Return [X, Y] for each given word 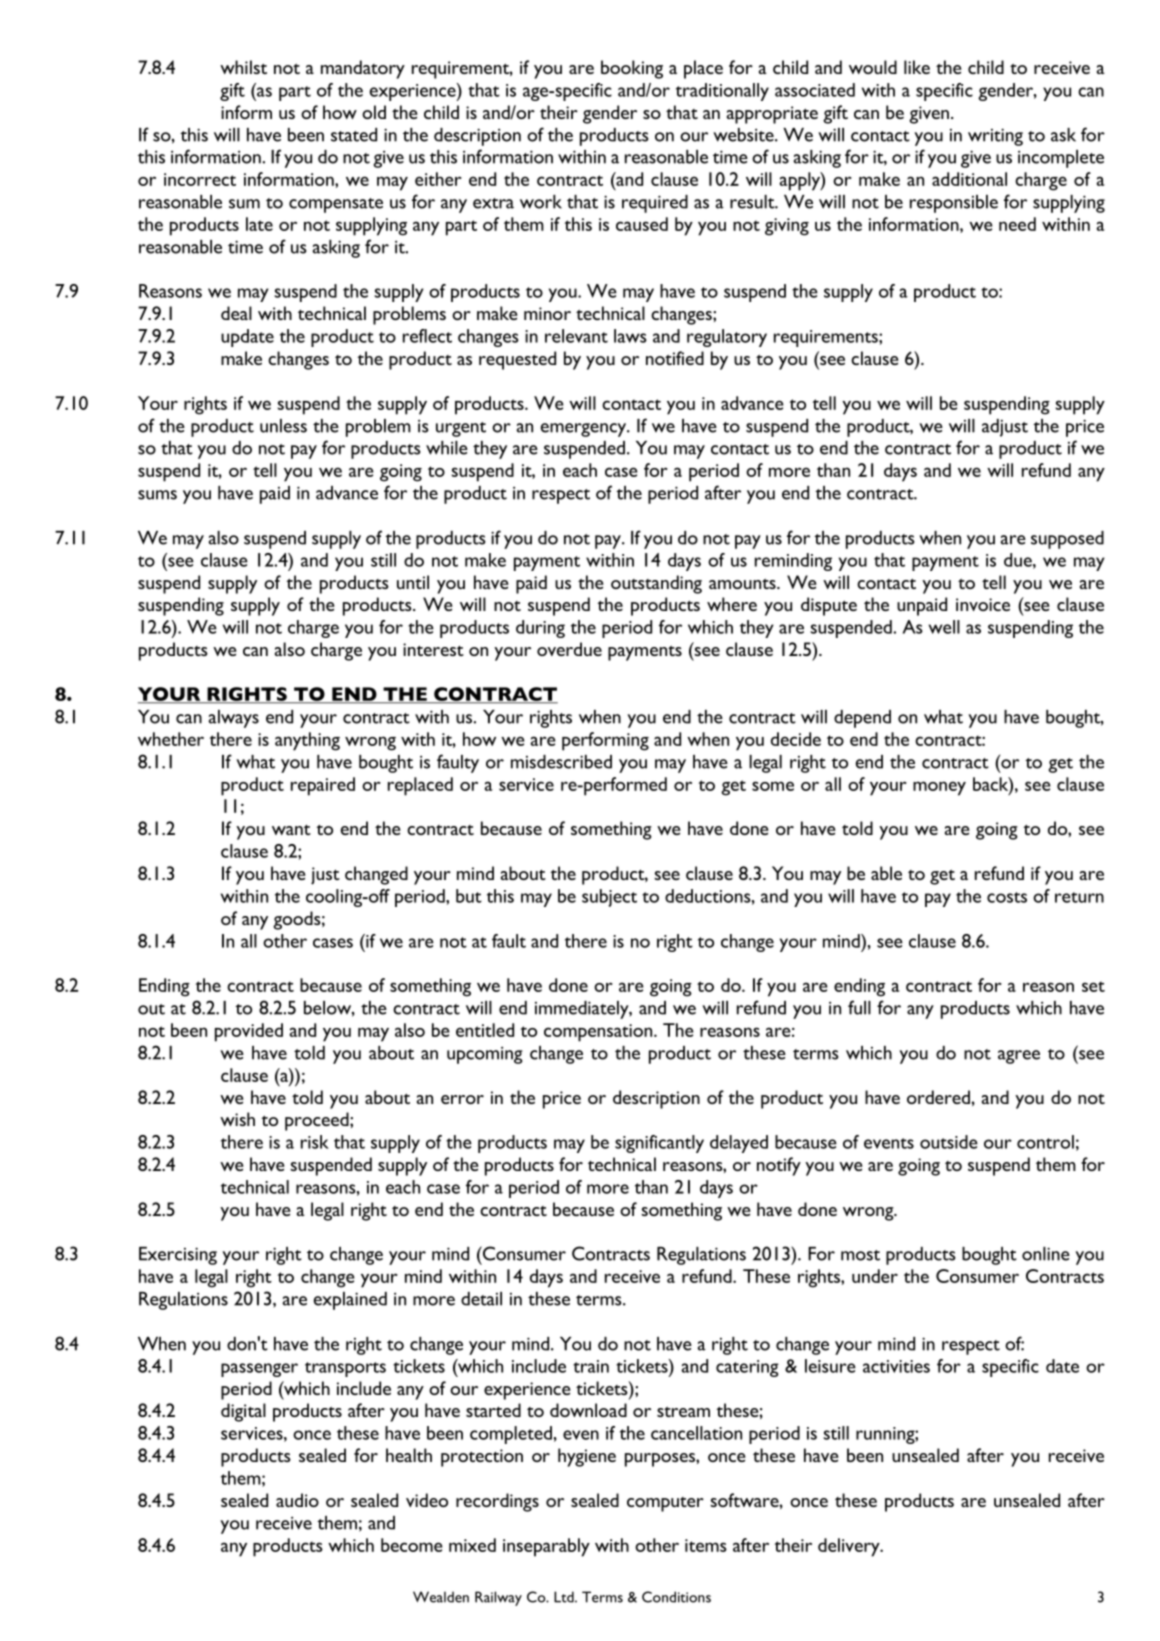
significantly [659, 1144]
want [291, 829]
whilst [243, 67]
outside [949, 1142]
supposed [1067, 540]
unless [283, 426]
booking [632, 69]
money [939, 788]
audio [297, 1500]
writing [995, 137]
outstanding [656, 584]
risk [315, 1142]
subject [609, 898]
